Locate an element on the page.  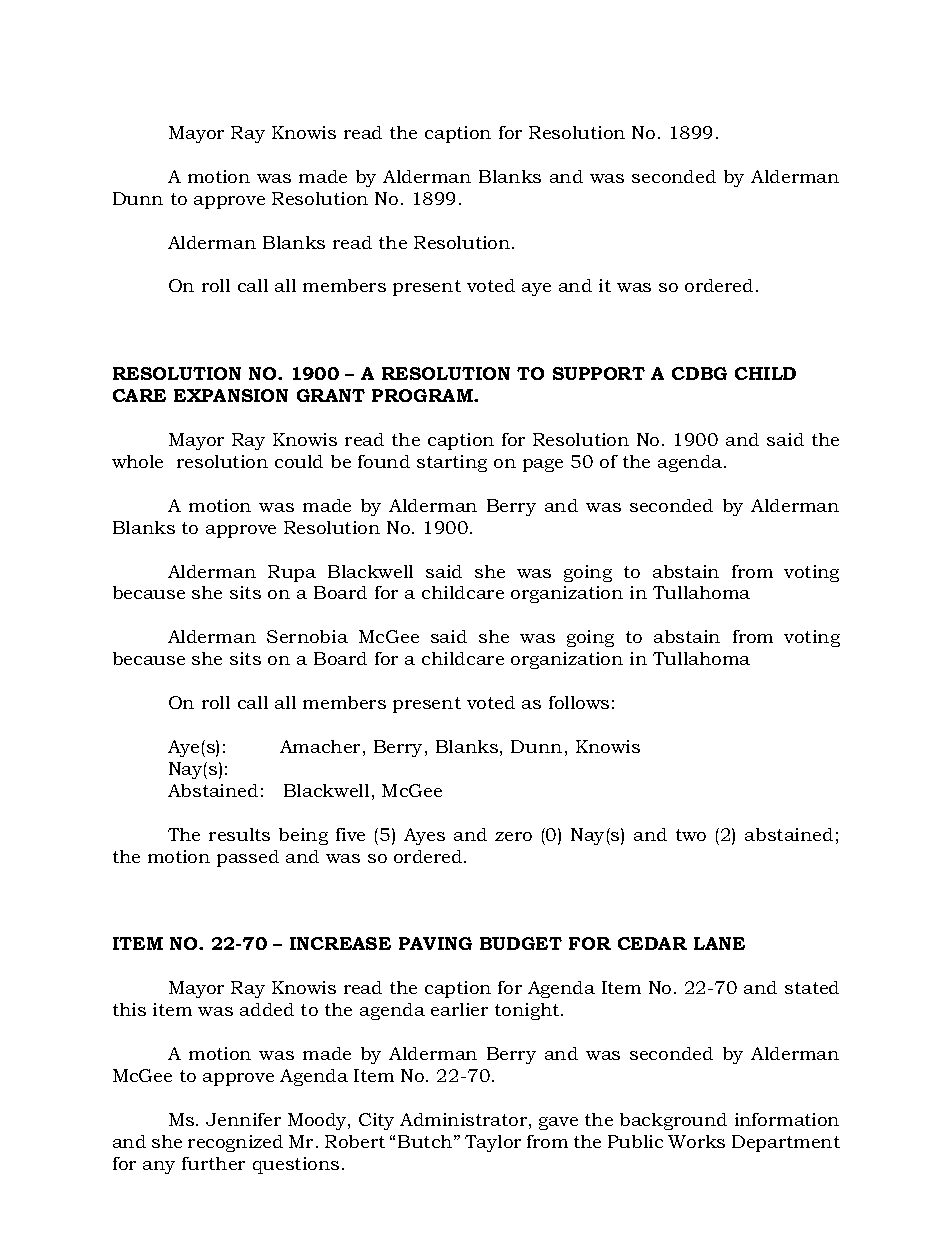
EXPANSION is located at coordinates (231, 395).
